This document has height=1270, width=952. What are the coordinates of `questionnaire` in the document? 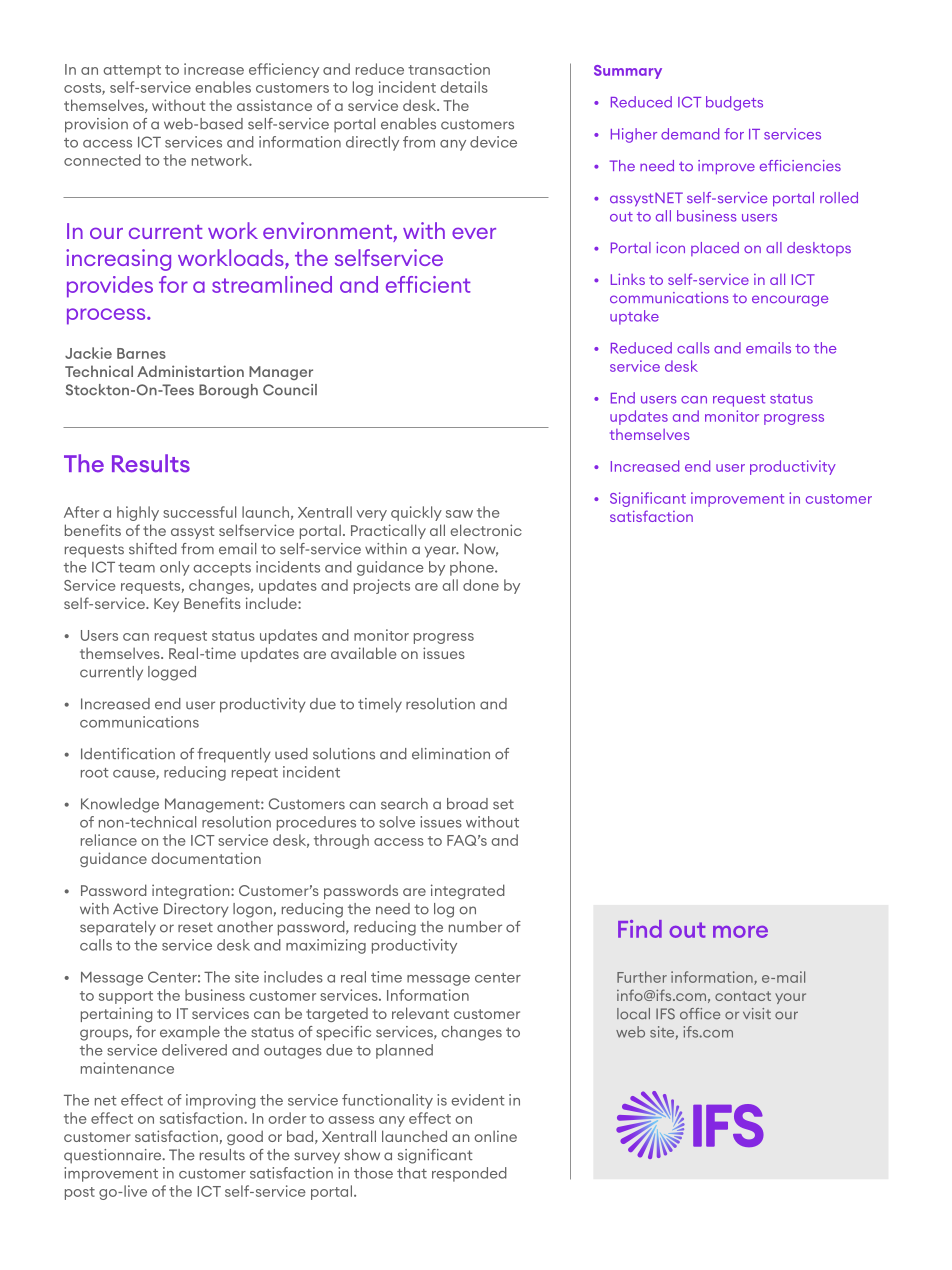 It's located at (114, 1156).
